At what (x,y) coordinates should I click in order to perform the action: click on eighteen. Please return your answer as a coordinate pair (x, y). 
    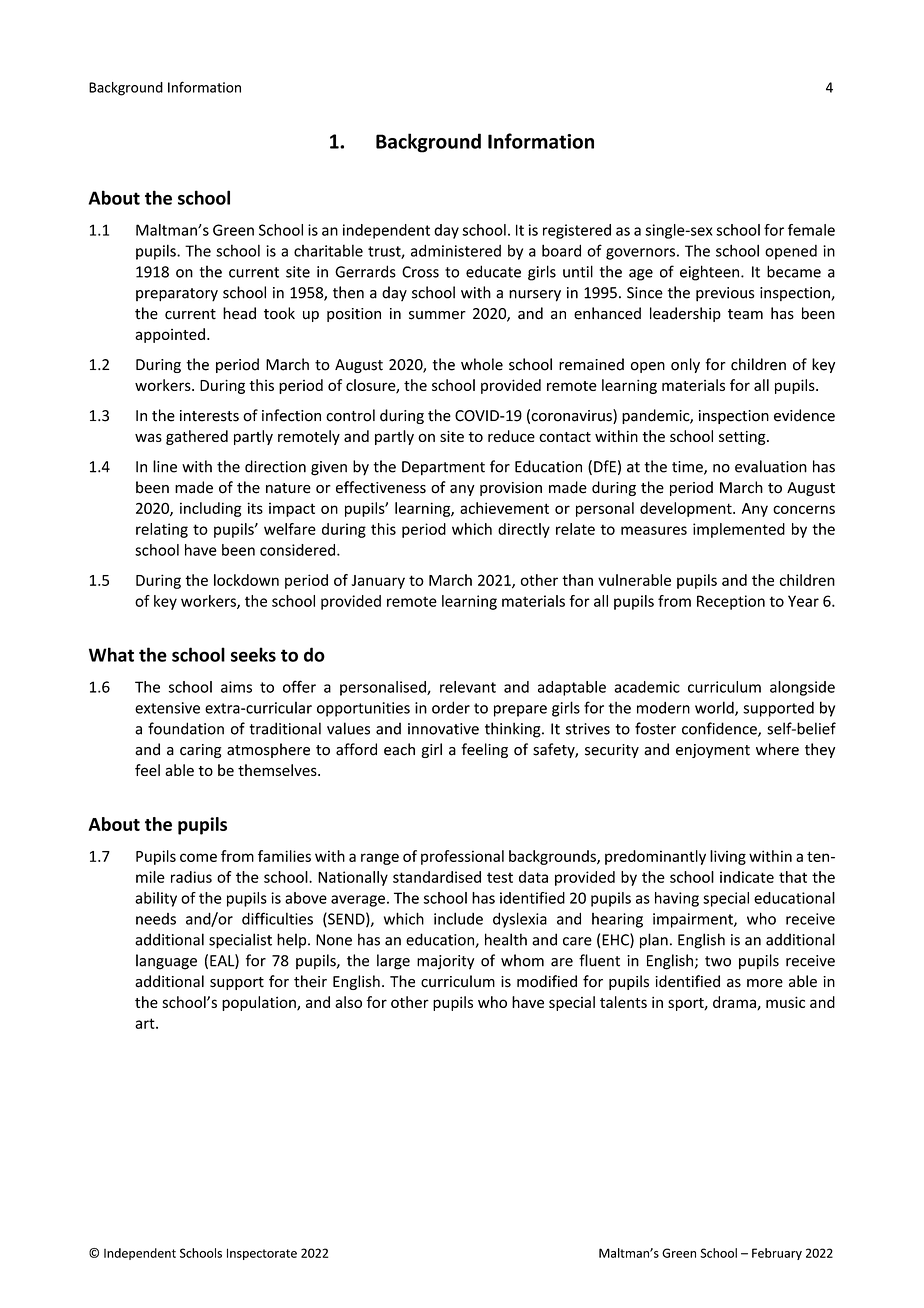
    Looking at the image, I should click on (711, 273).
